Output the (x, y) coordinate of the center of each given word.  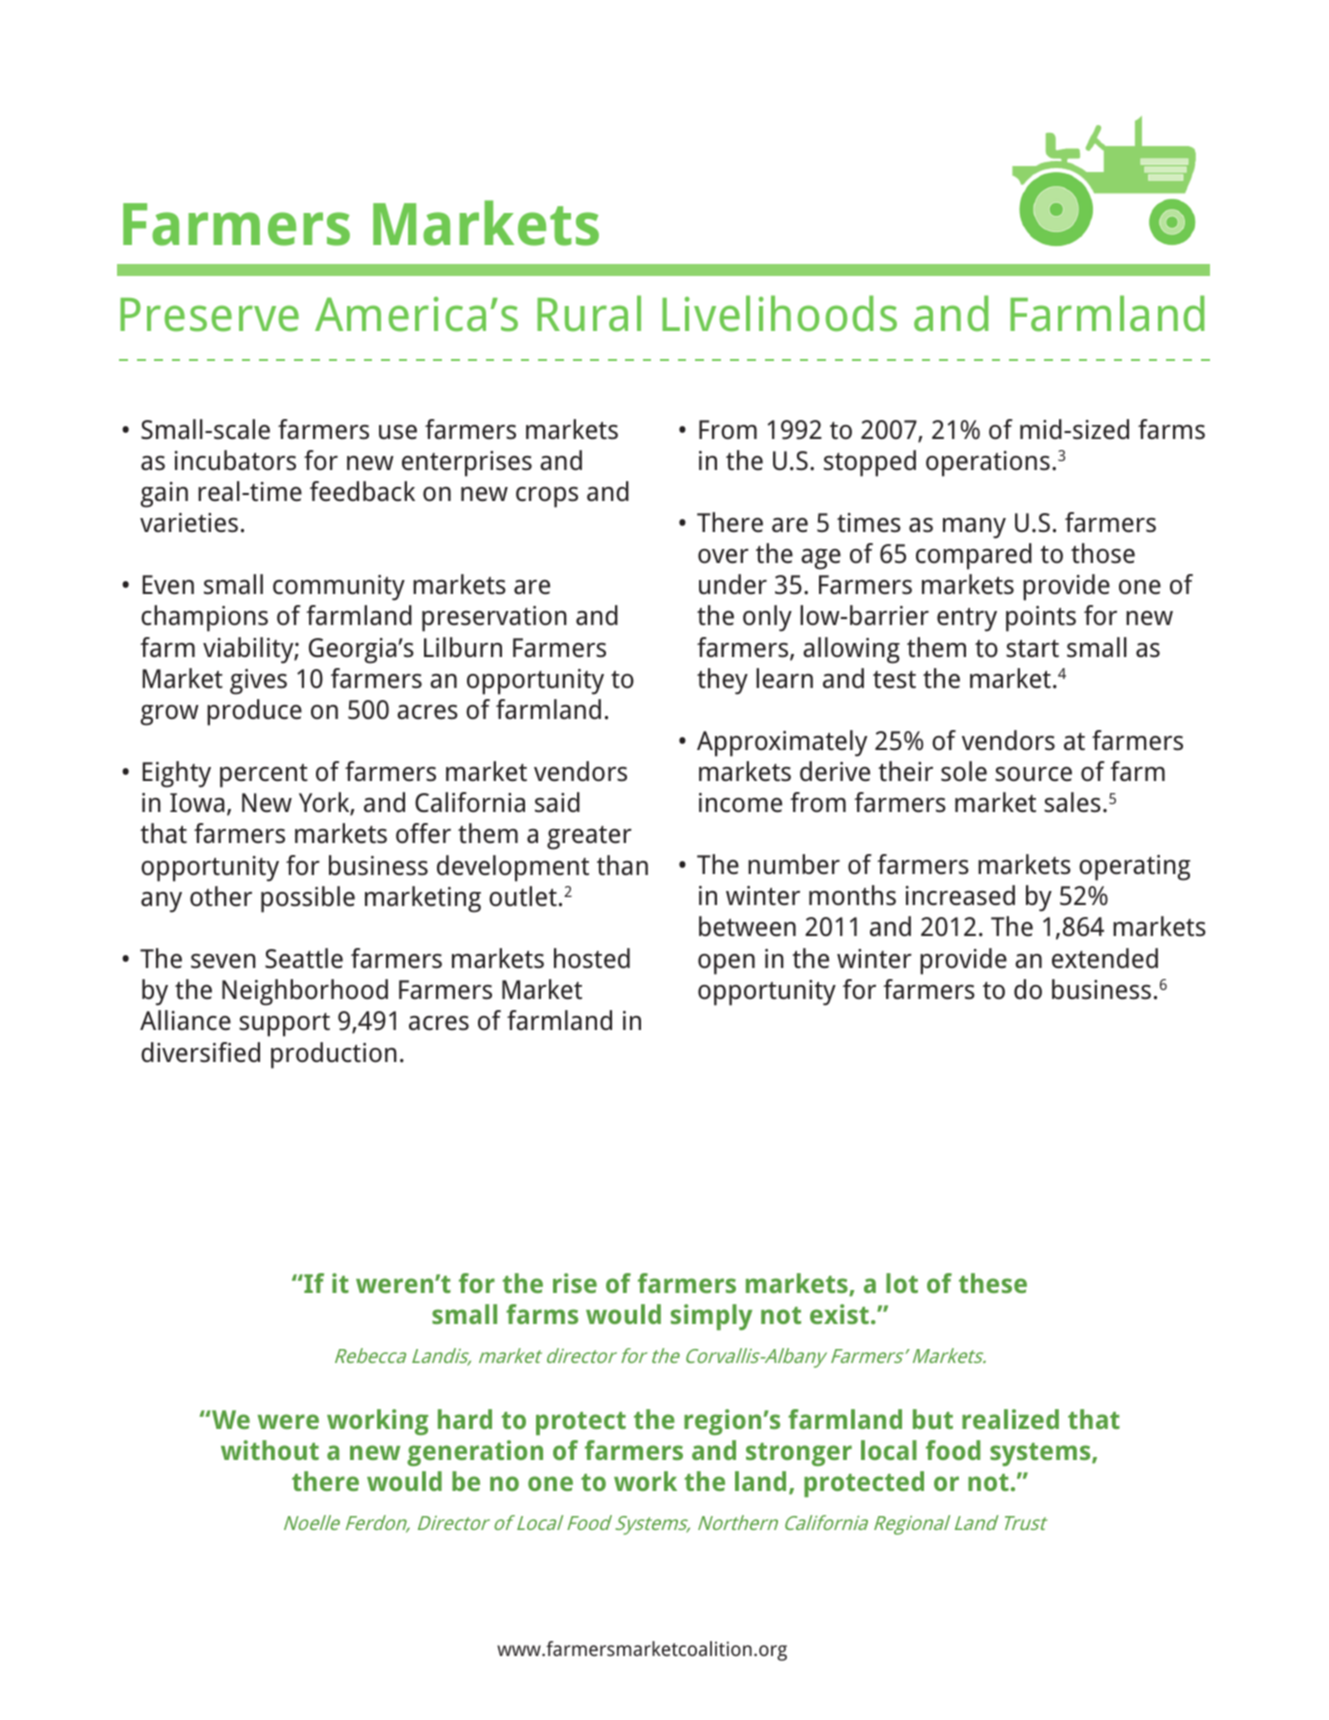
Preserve (209, 315)
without (270, 1450)
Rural (589, 313)
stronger (799, 1454)
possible (308, 899)
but (933, 1419)
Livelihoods (779, 313)
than (622, 865)
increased (960, 895)
